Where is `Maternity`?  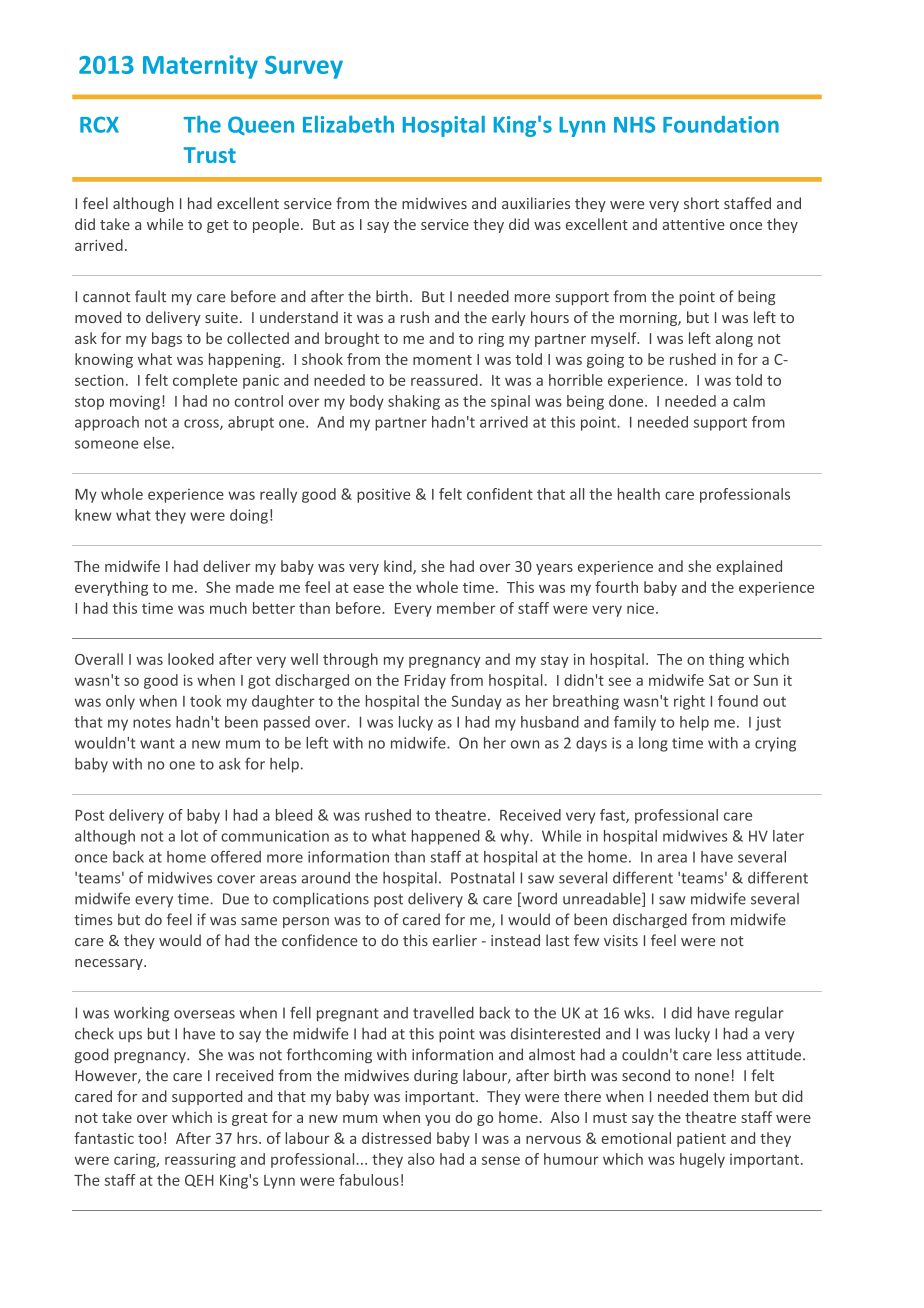 Maternity is located at coordinates (200, 67).
